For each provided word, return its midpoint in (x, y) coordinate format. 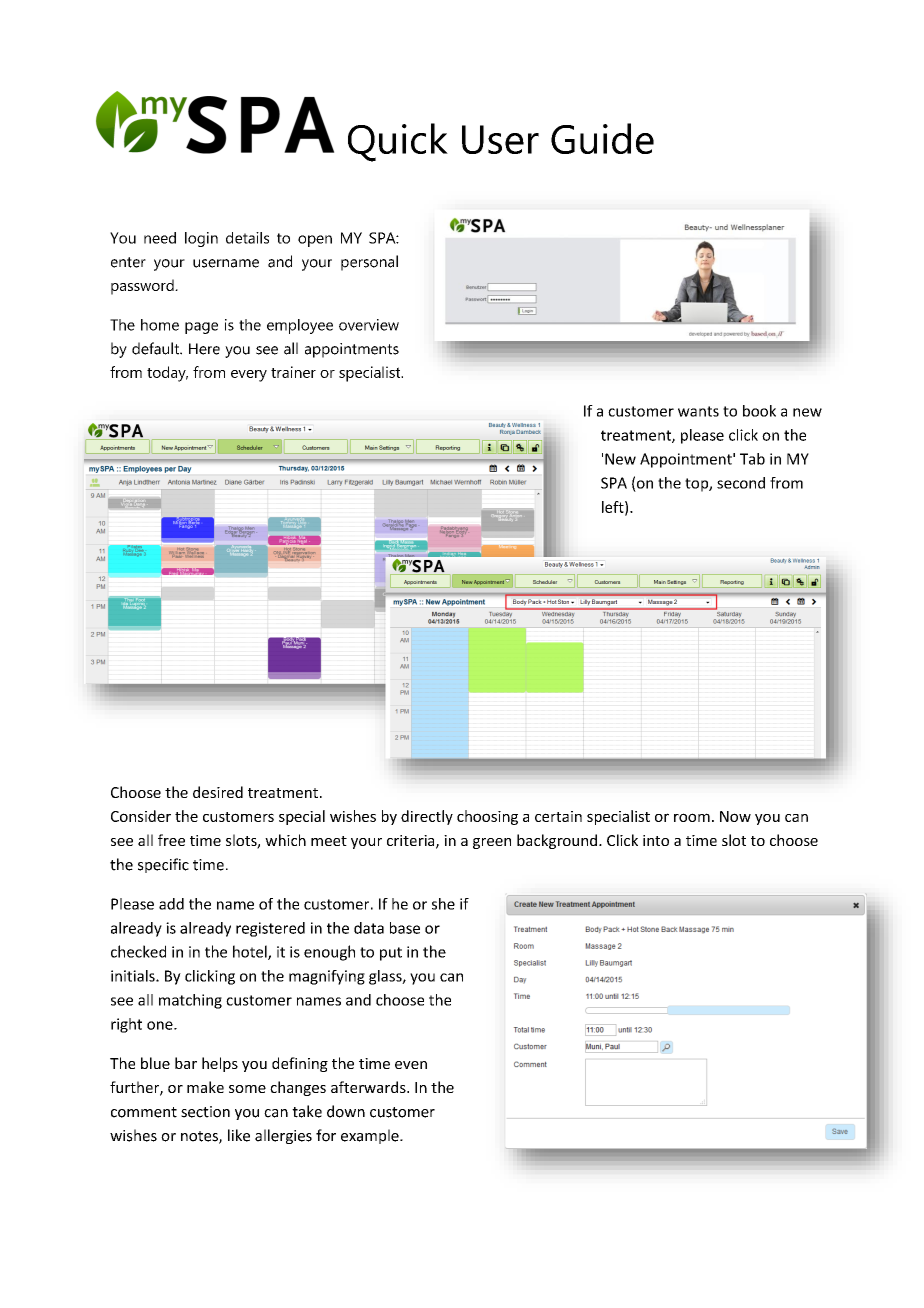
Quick (398, 142)
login (201, 239)
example (371, 1136)
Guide (602, 138)
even (411, 1065)
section (205, 1112)
